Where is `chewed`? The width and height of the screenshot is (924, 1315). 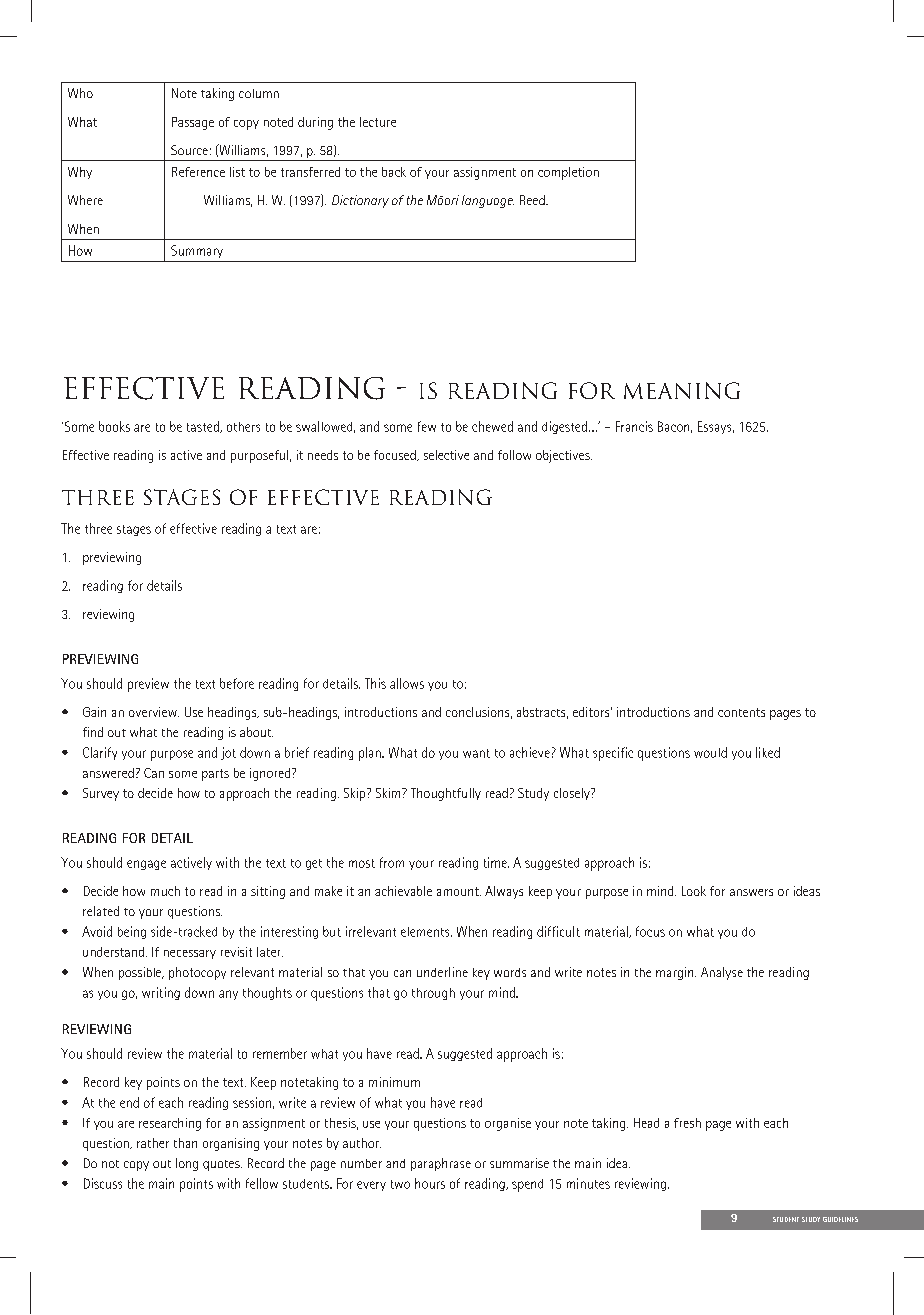
chewed is located at coordinates (492, 426).
